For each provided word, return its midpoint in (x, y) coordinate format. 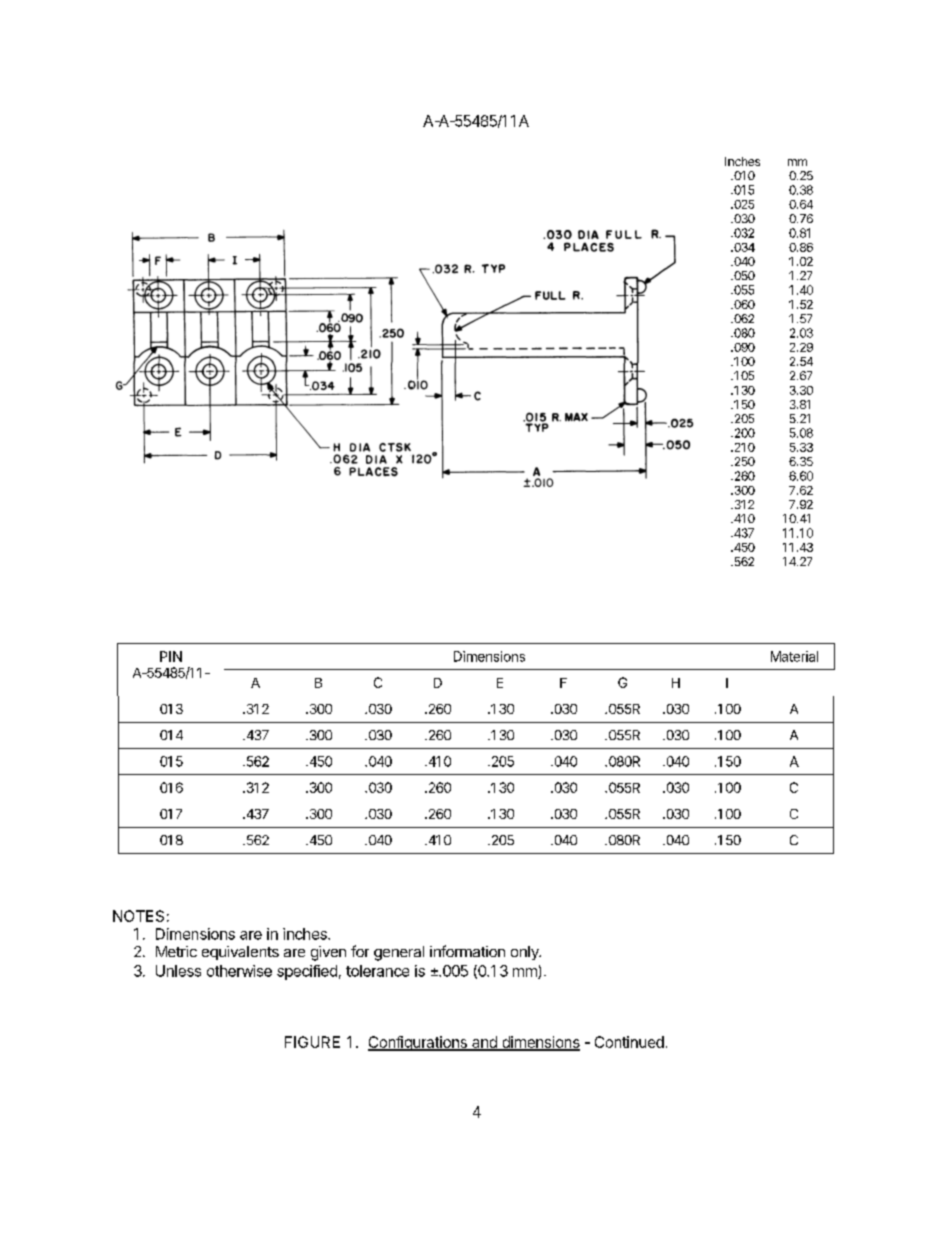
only (526, 953)
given (328, 953)
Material (794, 656)
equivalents (240, 953)
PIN (171, 656)
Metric (176, 951)
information (467, 951)
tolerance (377, 971)
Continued (629, 1042)
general (399, 953)
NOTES (138, 916)
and (484, 1043)
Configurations (418, 1043)
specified (307, 972)
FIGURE (312, 1042)
